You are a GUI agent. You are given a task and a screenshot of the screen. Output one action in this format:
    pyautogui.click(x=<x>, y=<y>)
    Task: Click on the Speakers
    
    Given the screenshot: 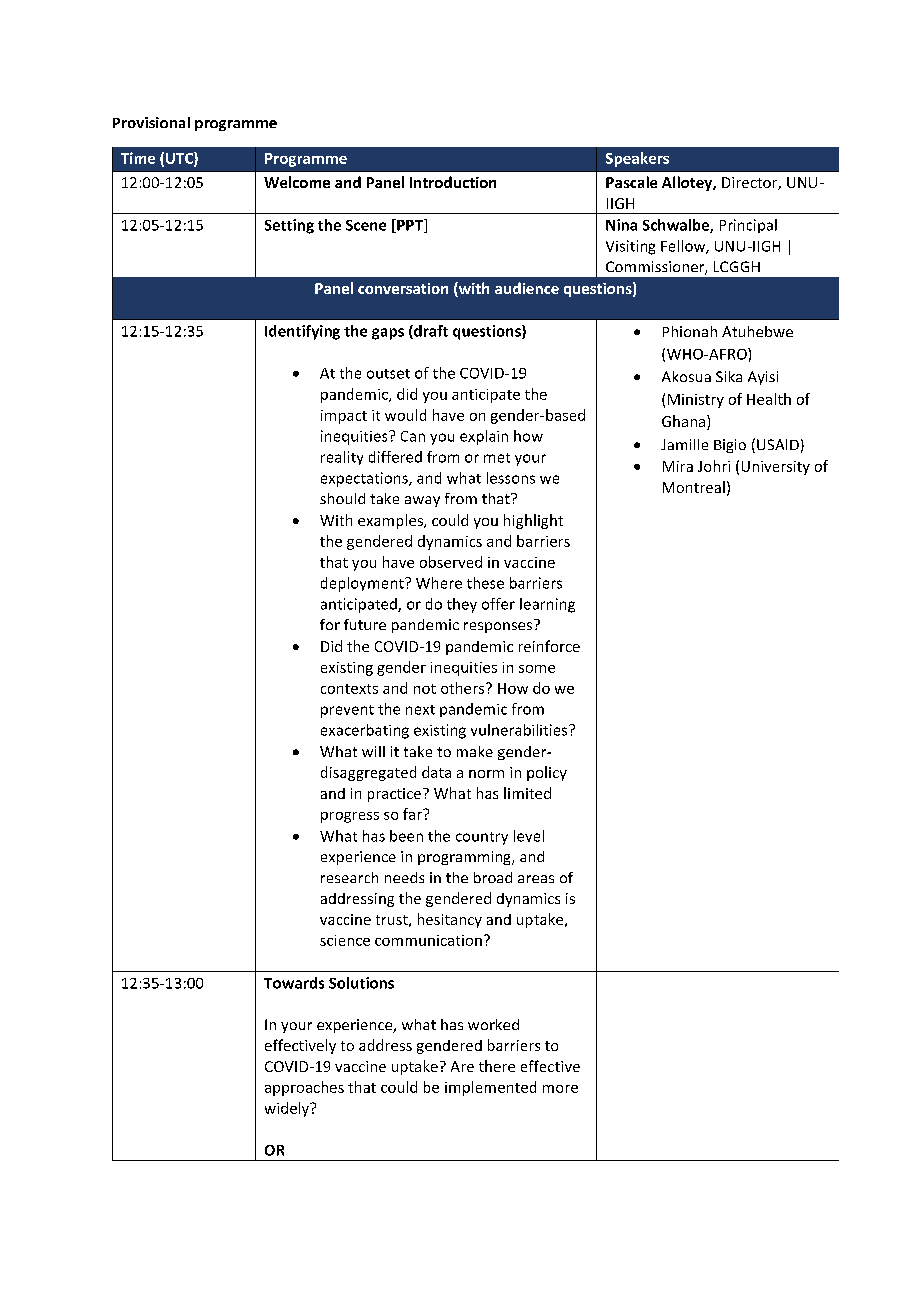 What is the action you would take?
    pyautogui.click(x=637, y=159)
